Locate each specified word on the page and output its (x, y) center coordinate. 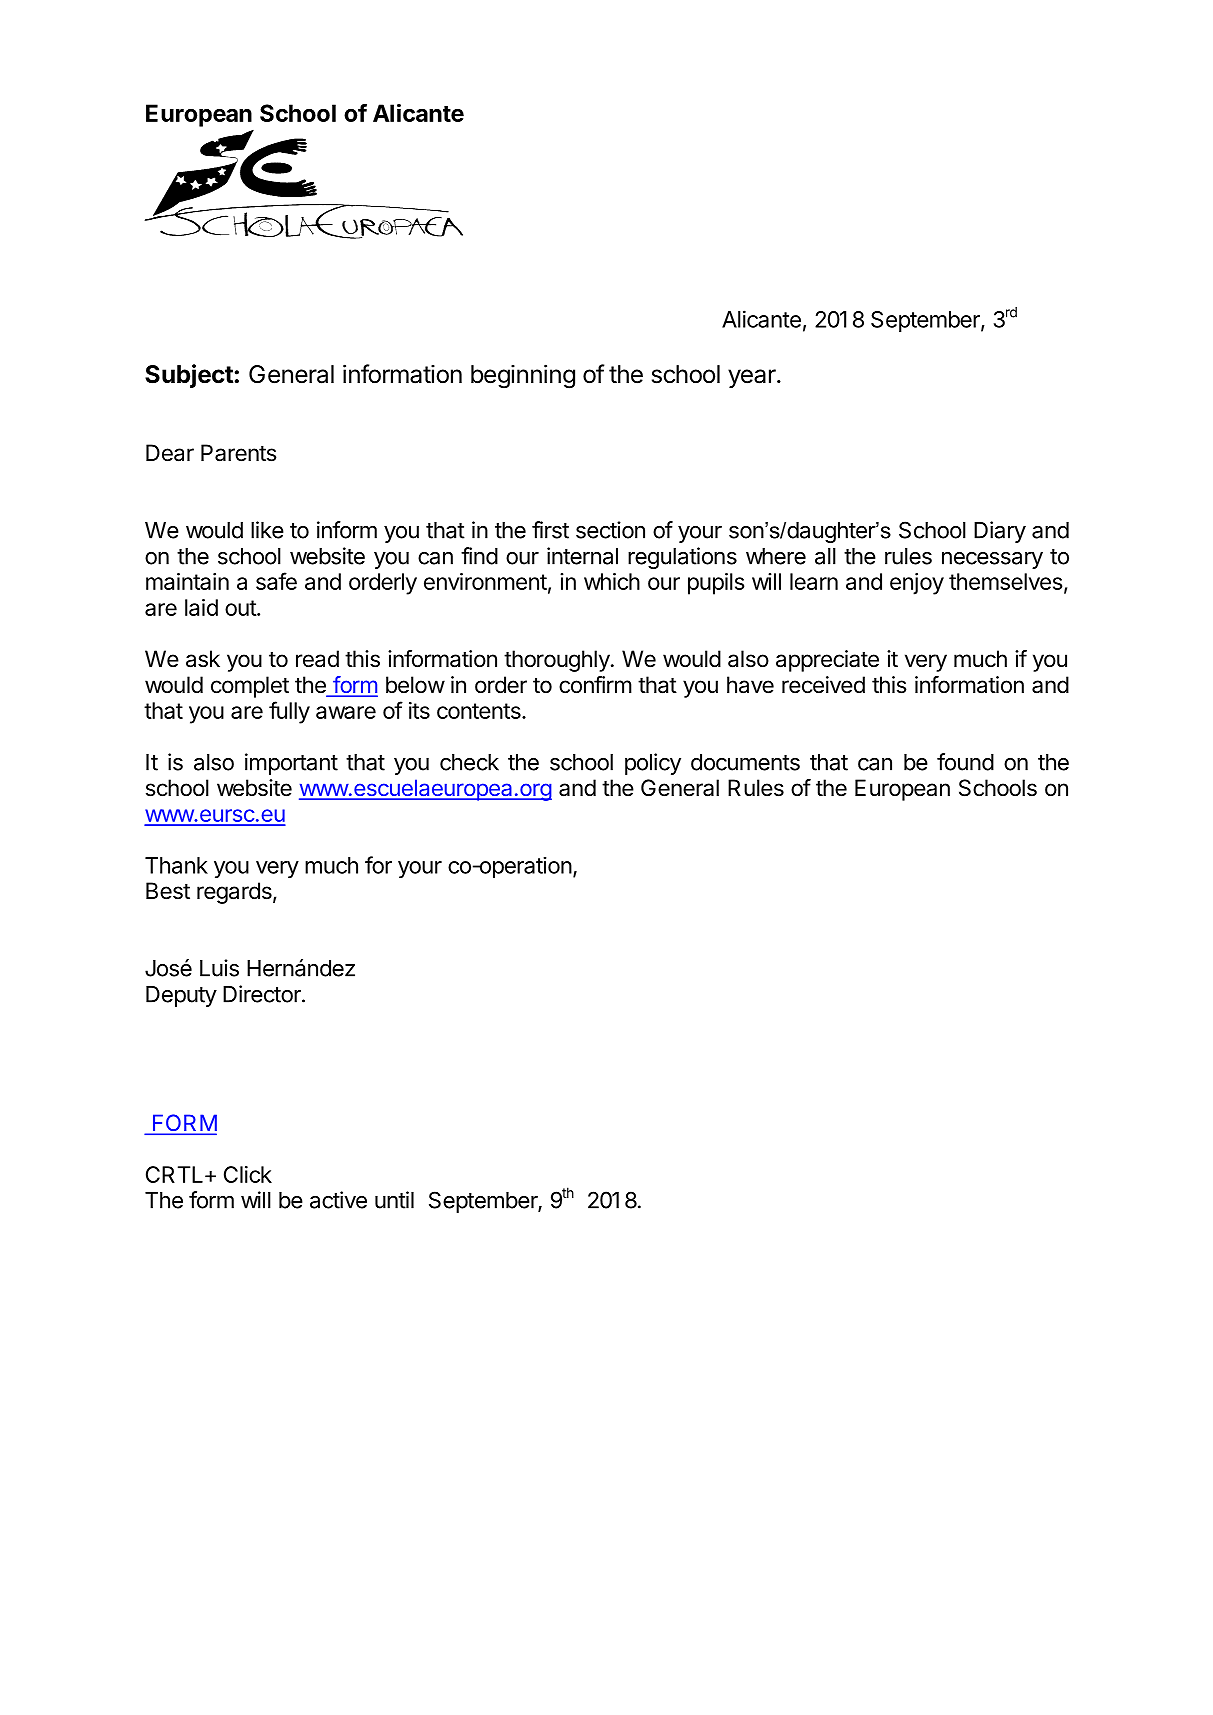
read (317, 659)
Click (248, 1174)
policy (653, 764)
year (753, 378)
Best (168, 891)
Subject (189, 376)
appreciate (827, 661)
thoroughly (557, 661)
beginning (523, 376)
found (965, 762)
